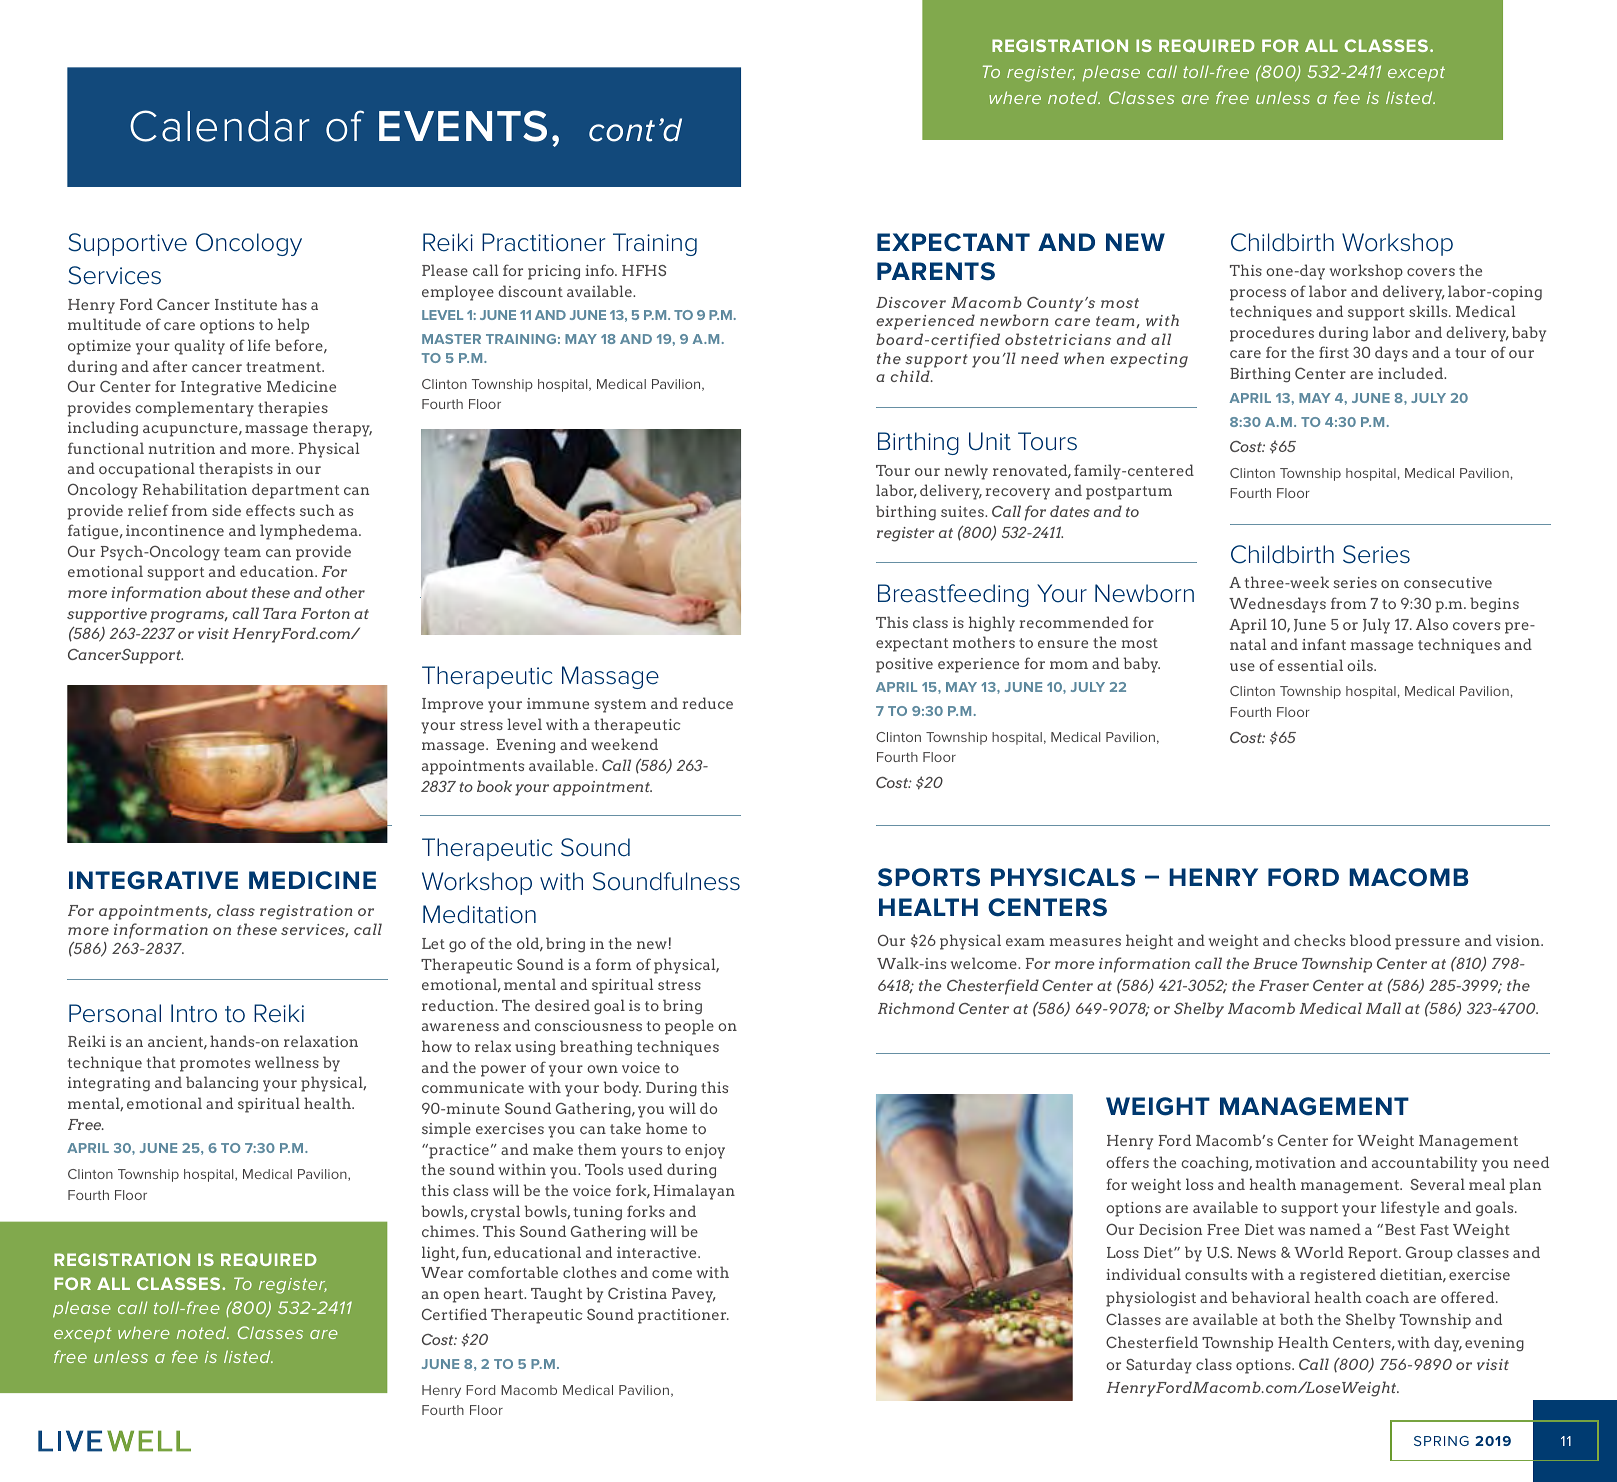 This screenshot has height=1482, width=1617. I want to click on Richmond, so click(916, 1008).
